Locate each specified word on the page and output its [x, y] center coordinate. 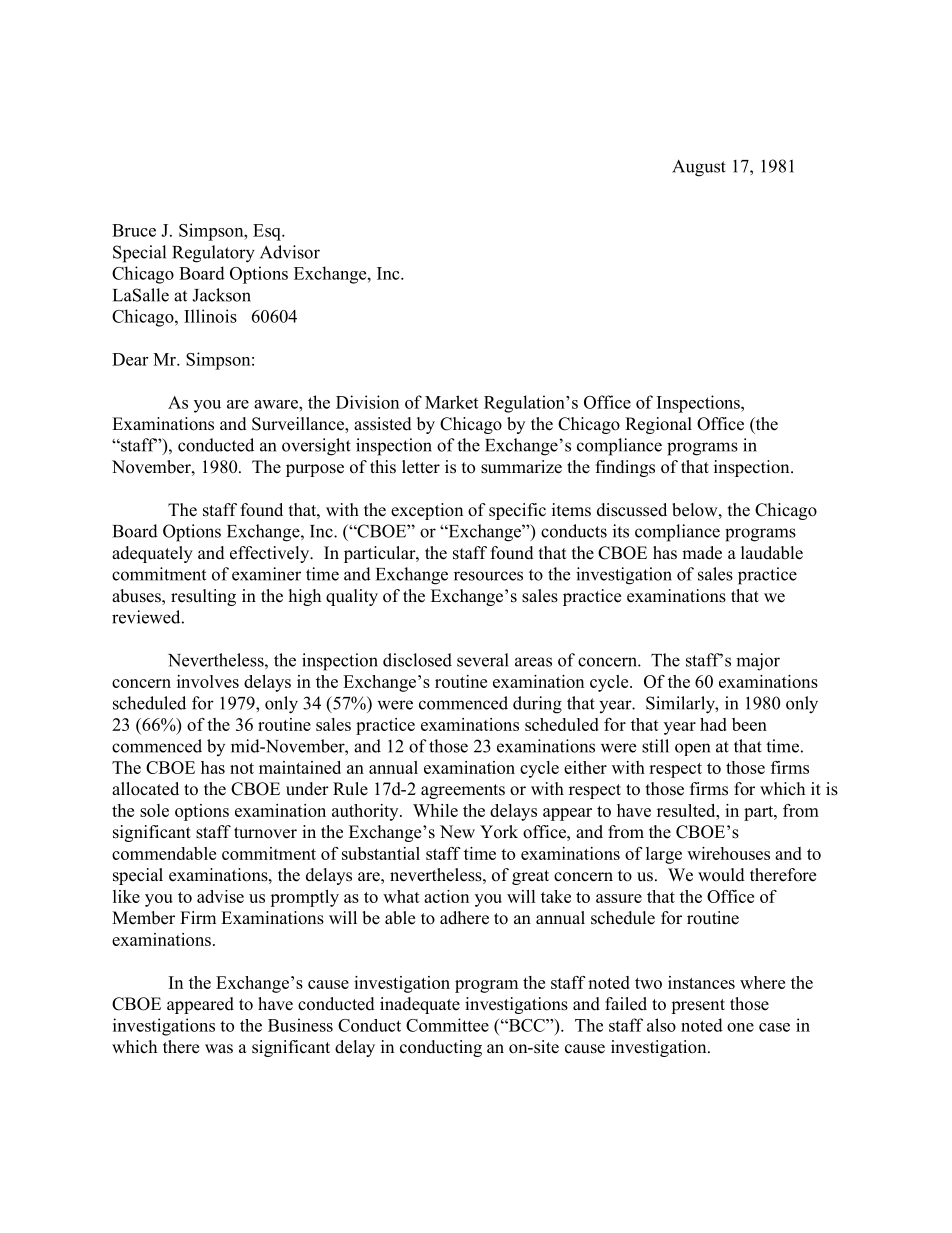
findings [625, 468]
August [699, 168]
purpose [315, 470]
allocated [145, 789]
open [692, 749]
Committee [447, 1025]
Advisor [290, 252]
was [219, 1049]
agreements [463, 791]
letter [421, 467]
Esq [268, 232]
